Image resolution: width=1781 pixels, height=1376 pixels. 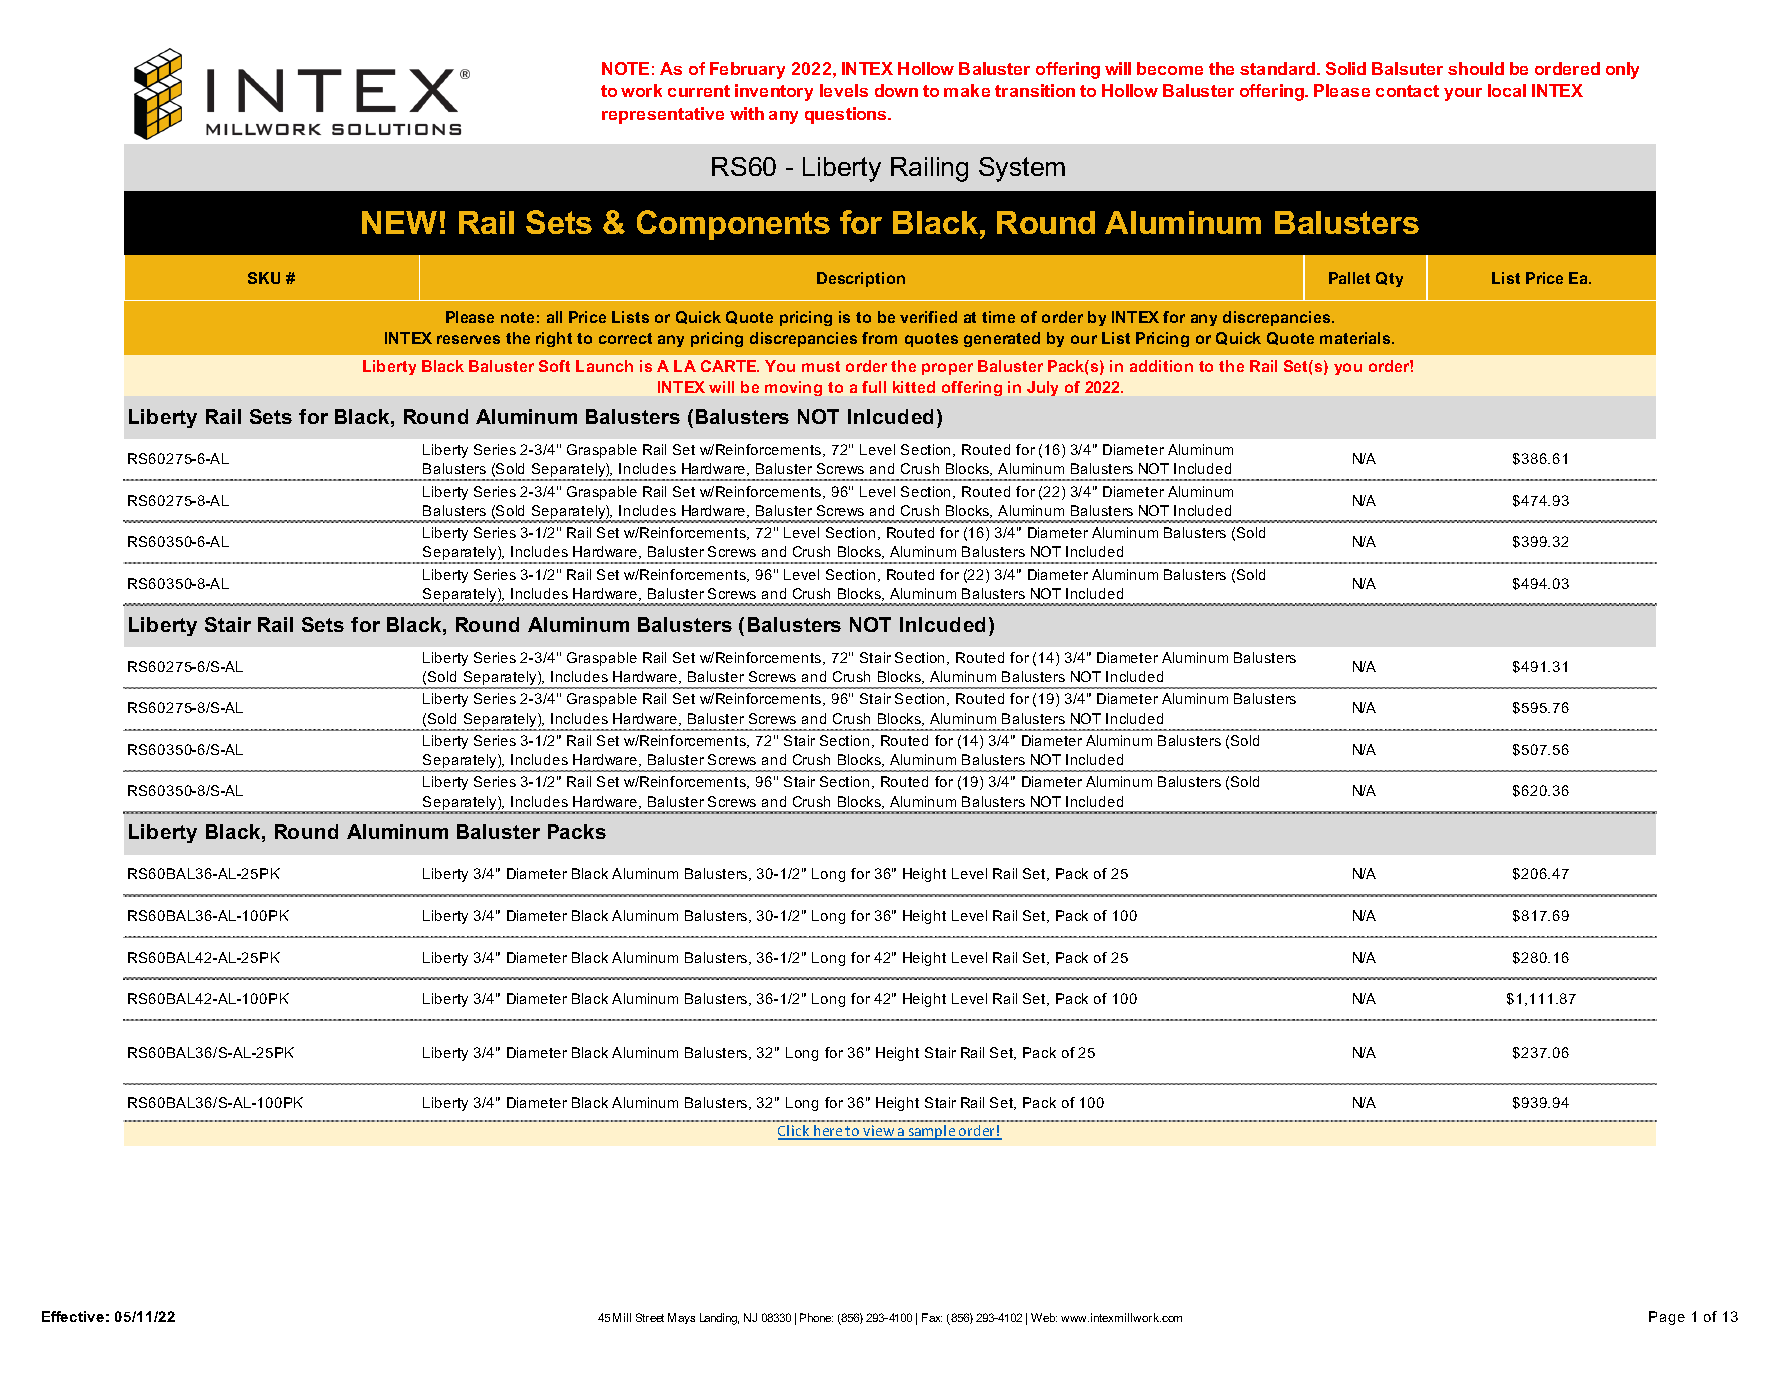 What do you see at coordinates (932, 1132) in the document?
I see `sample` at bounding box center [932, 1132].
